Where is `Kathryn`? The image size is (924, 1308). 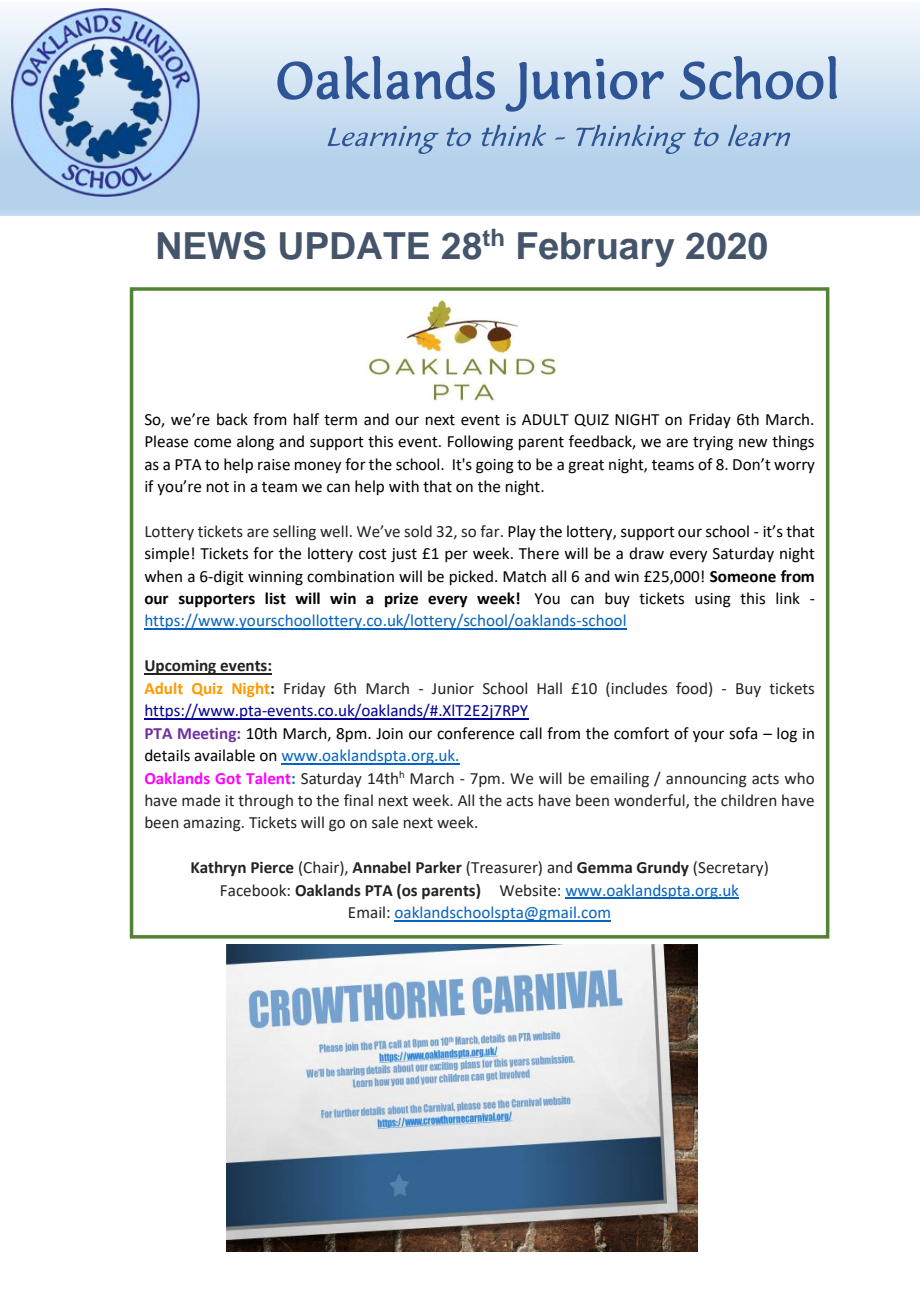
Kathryn is located at coordinates (218, 868).
